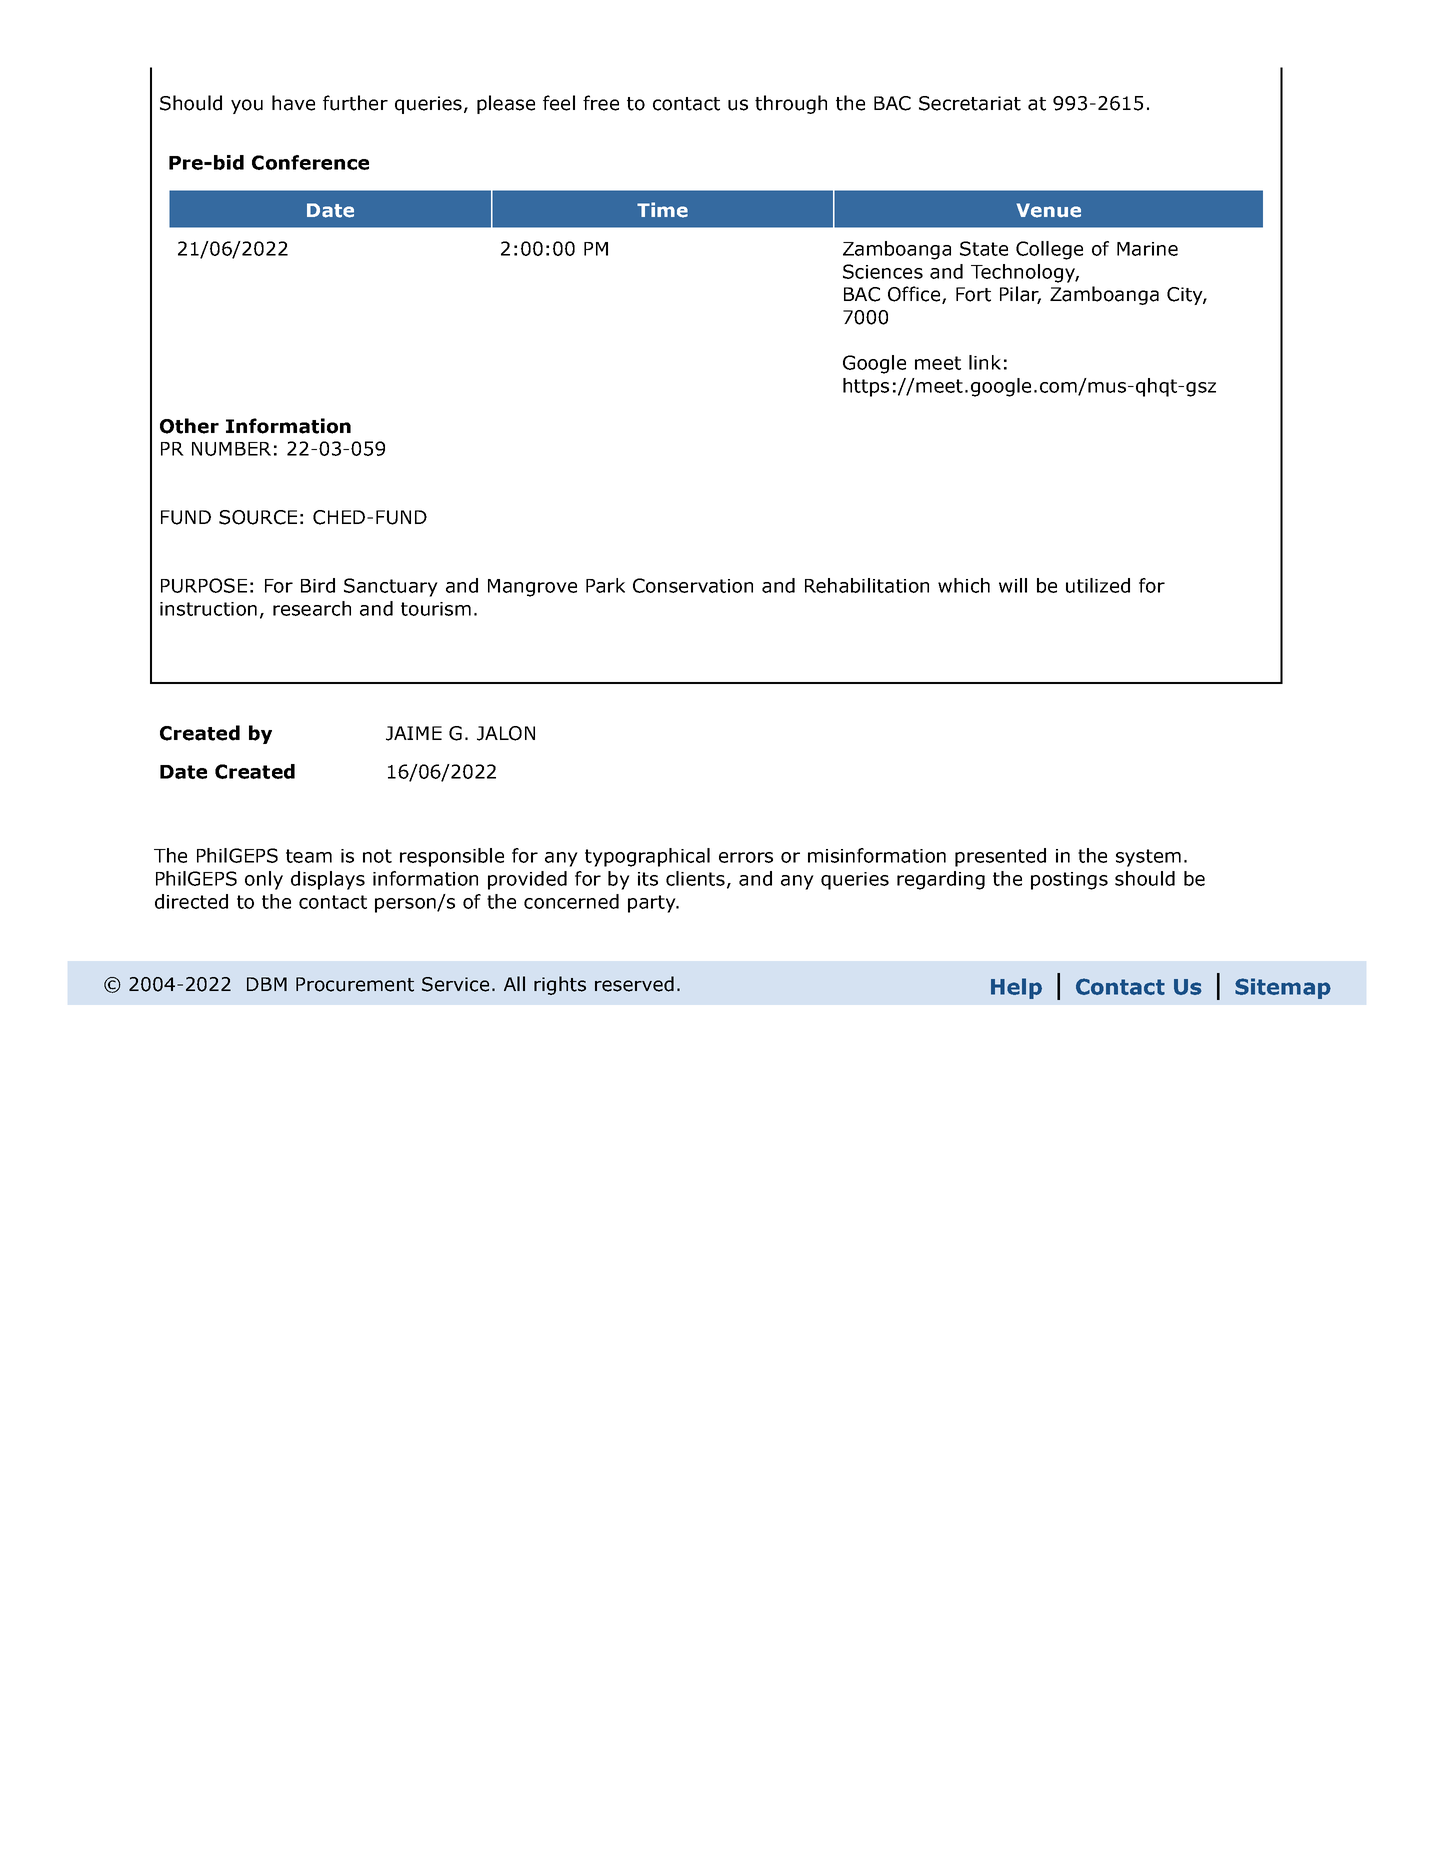  Describe the element at coordinates (970, 103) in the image. I see `Secretariat` at that location.
